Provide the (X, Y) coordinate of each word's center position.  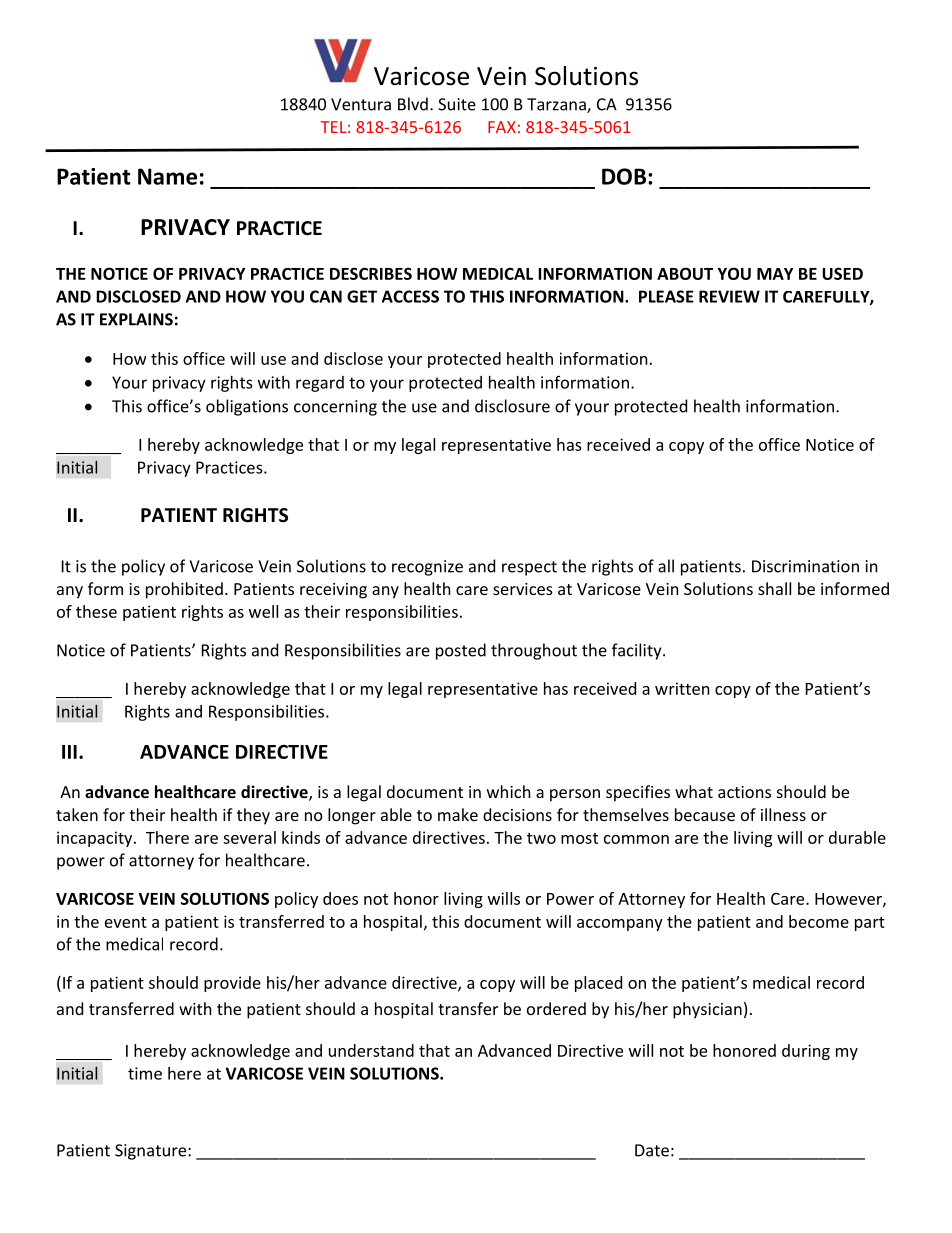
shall (774, 588)
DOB (624, 176)
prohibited (184, 590)
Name (167, 176)
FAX (502, 127)
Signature (152, 1152)
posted (461, 651)
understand (371, 1050)
